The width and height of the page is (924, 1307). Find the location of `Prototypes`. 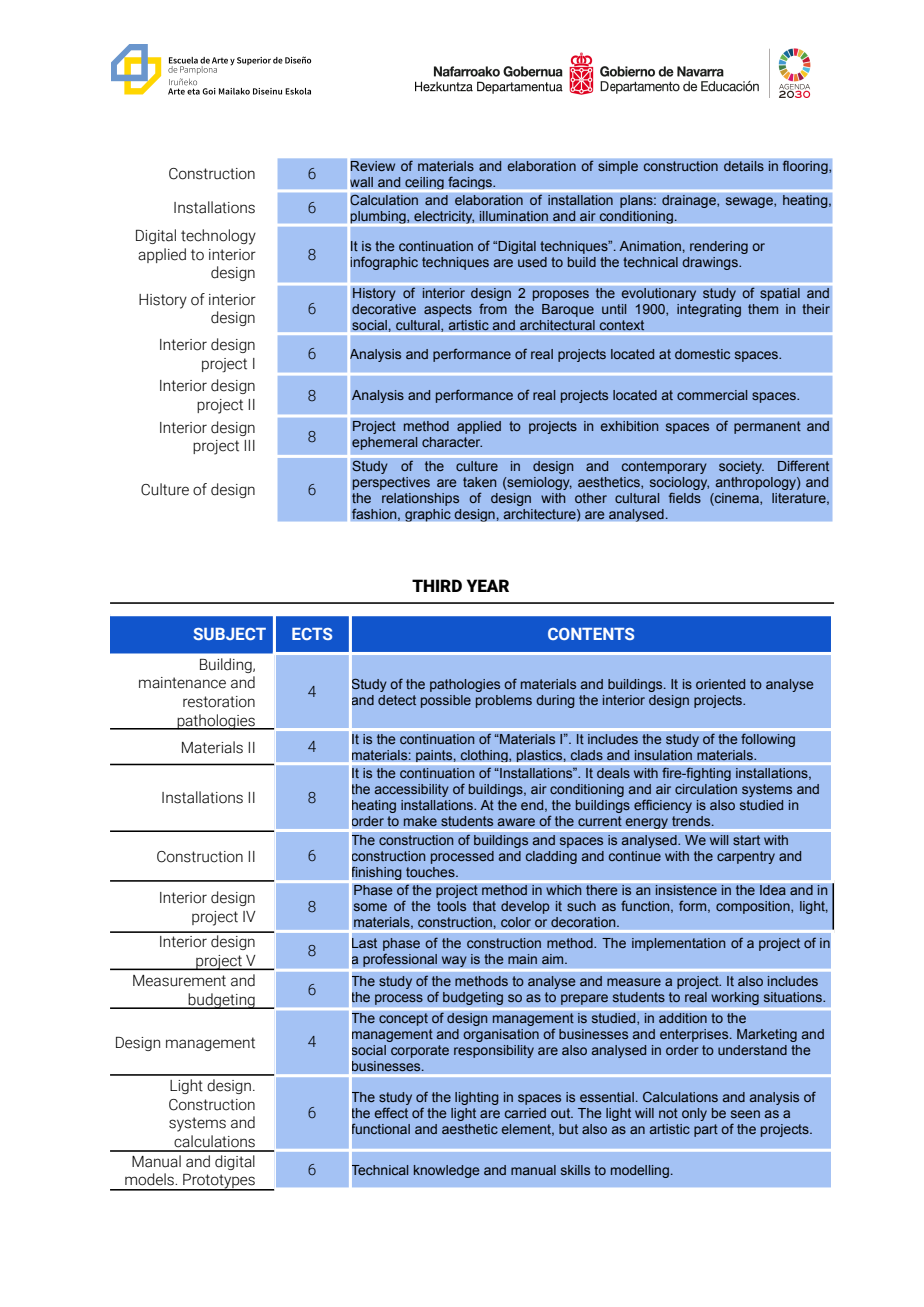

Prototypes is located at coordinates (219, 1182).
